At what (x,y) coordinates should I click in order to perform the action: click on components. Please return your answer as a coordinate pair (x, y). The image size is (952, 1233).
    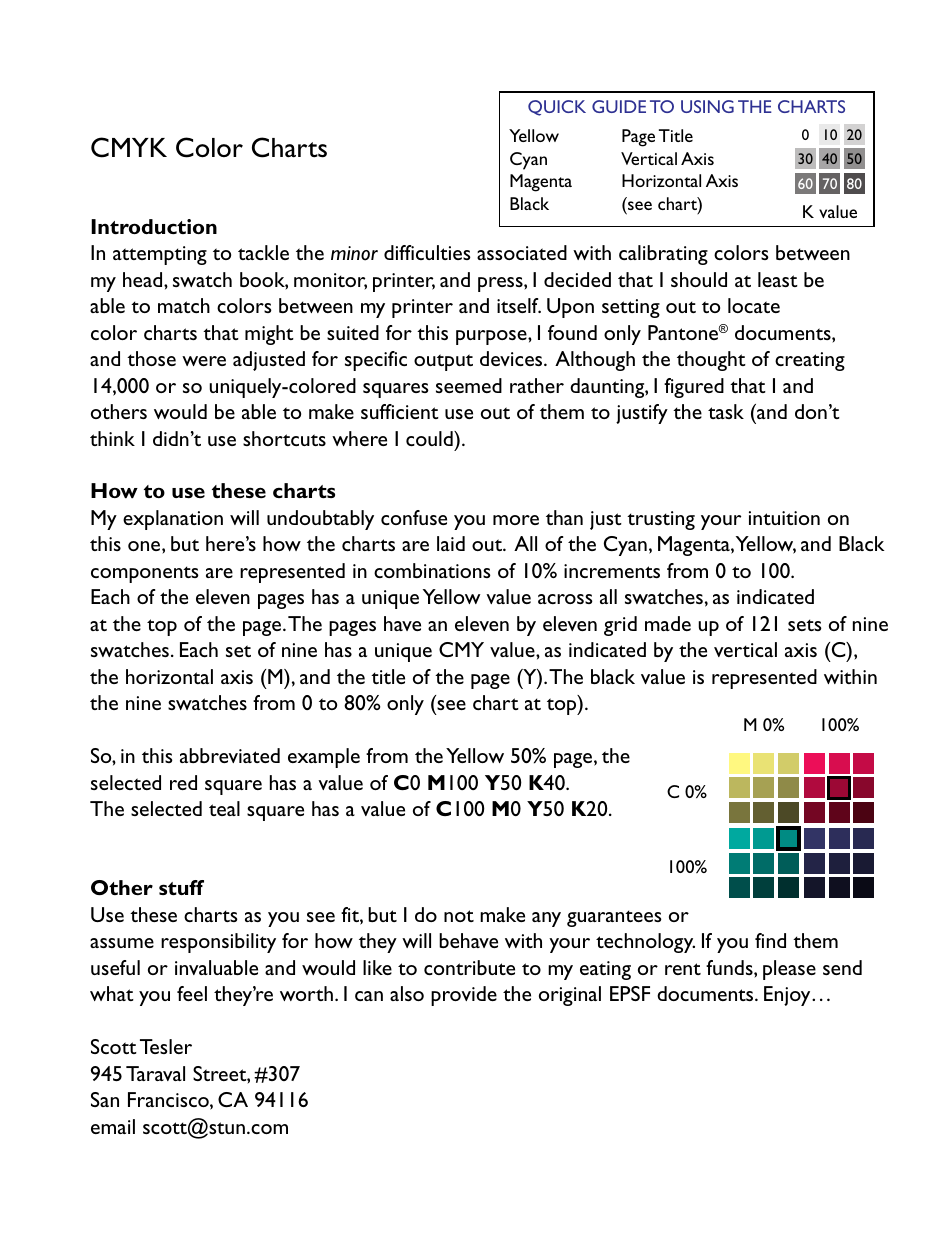
    Looking at the image, I should click on (145, 574).
